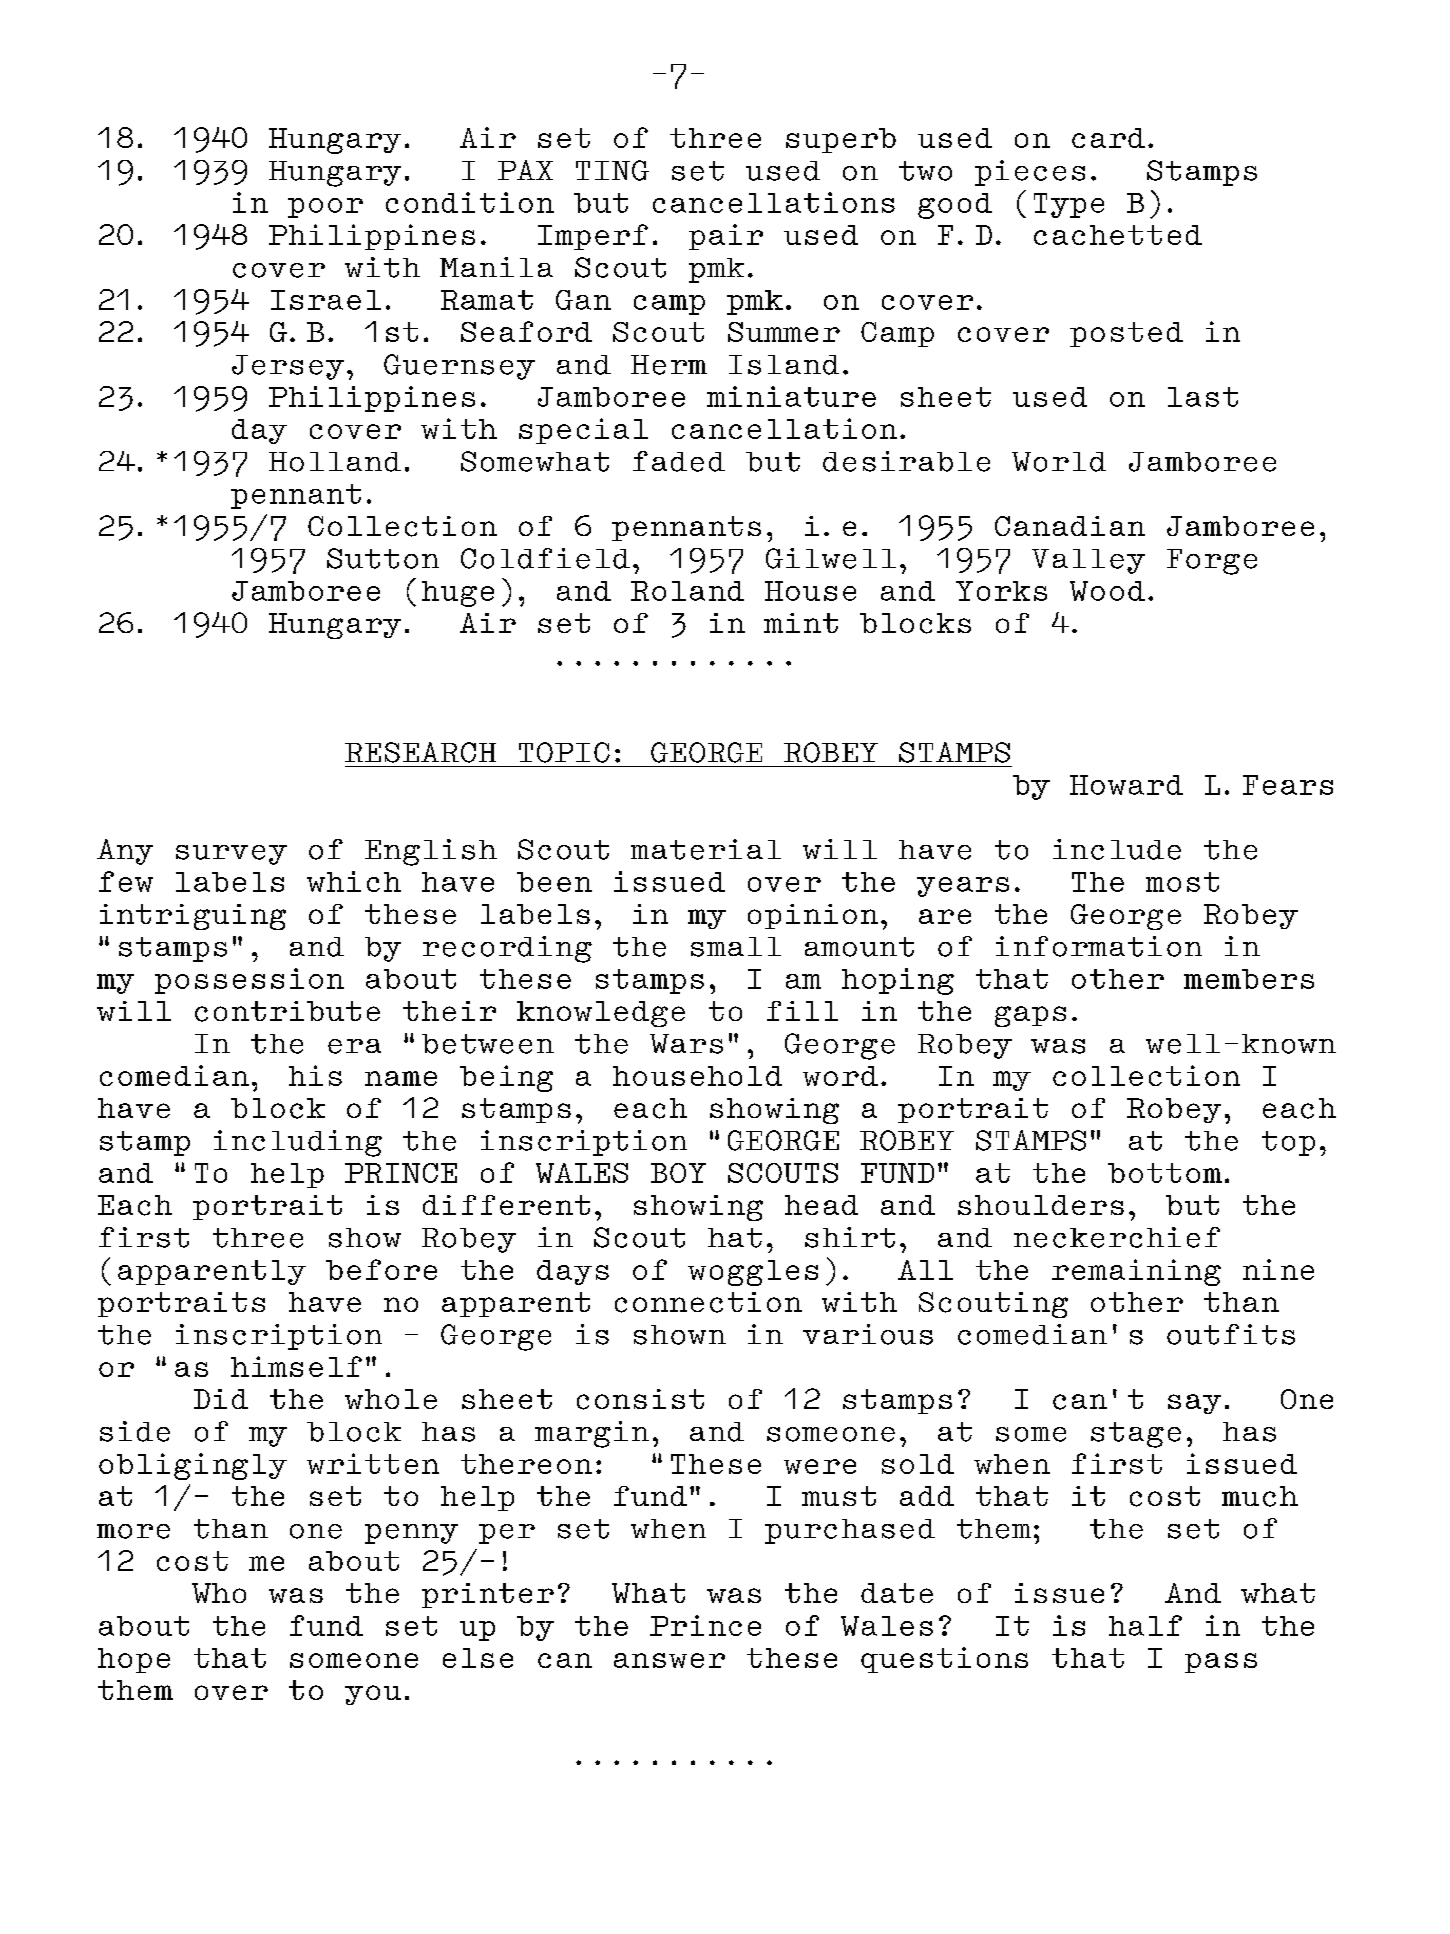 The image size is (1450, 1934). What do you see at coordinates (1088, 561) in the screenshot?
I see `Valley` at bounding box center [1088, 561].
